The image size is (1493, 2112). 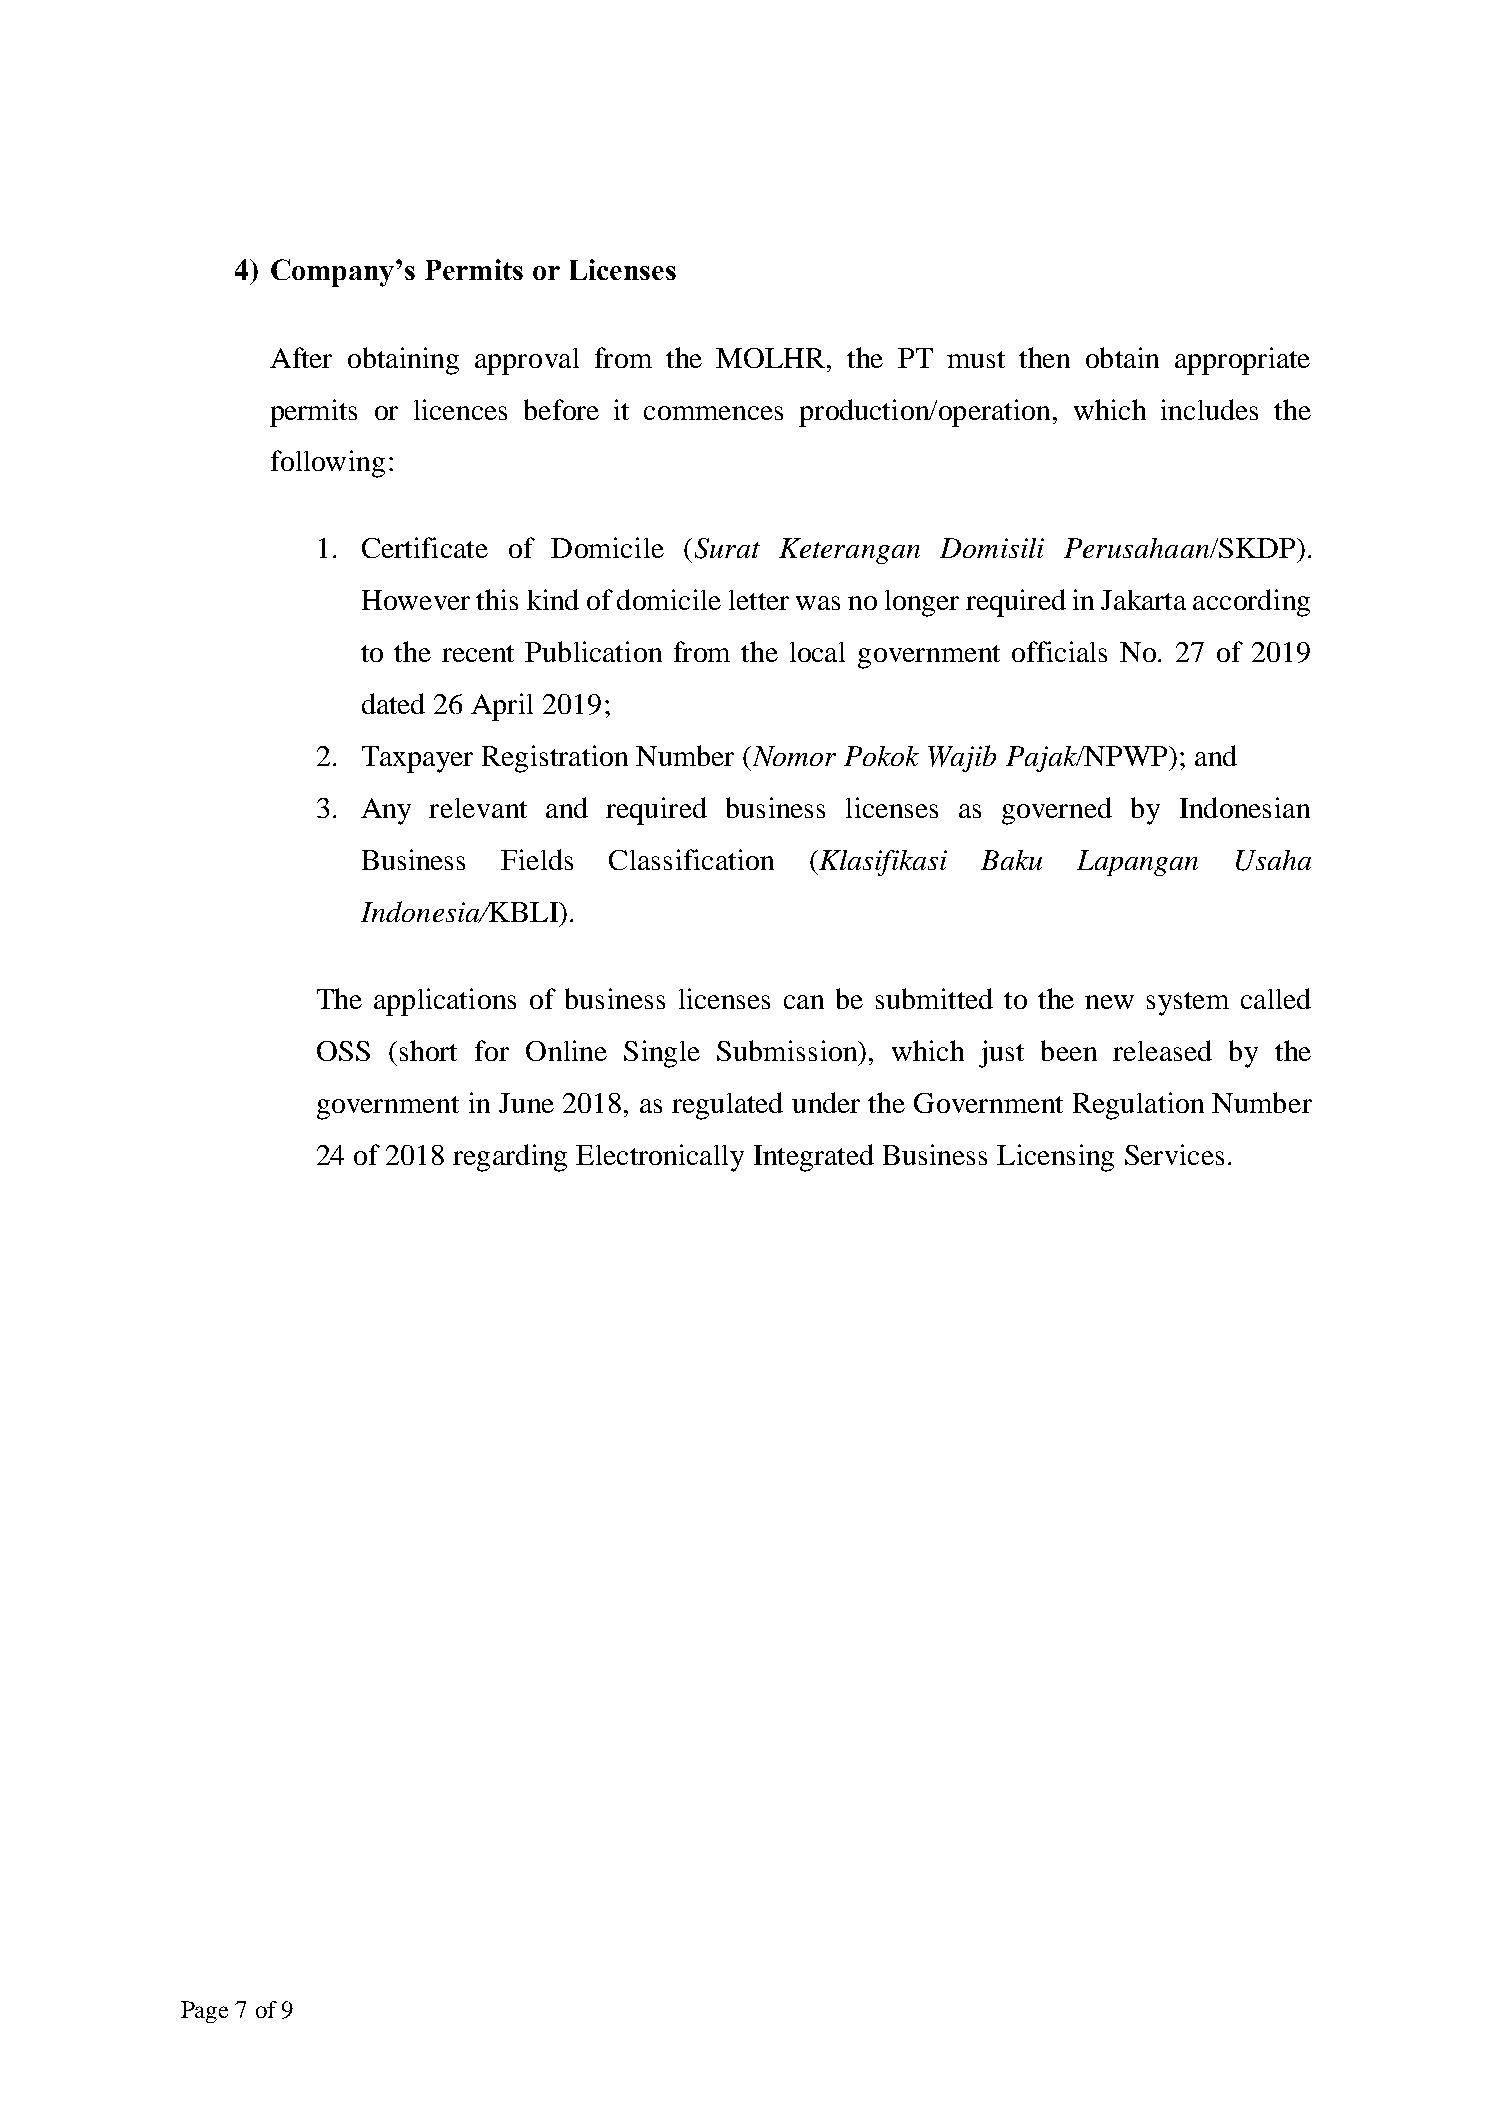 What do you see at coordinates (713, 413) in the screenshot?
I see `commences` at bounding box center [713, 413].
